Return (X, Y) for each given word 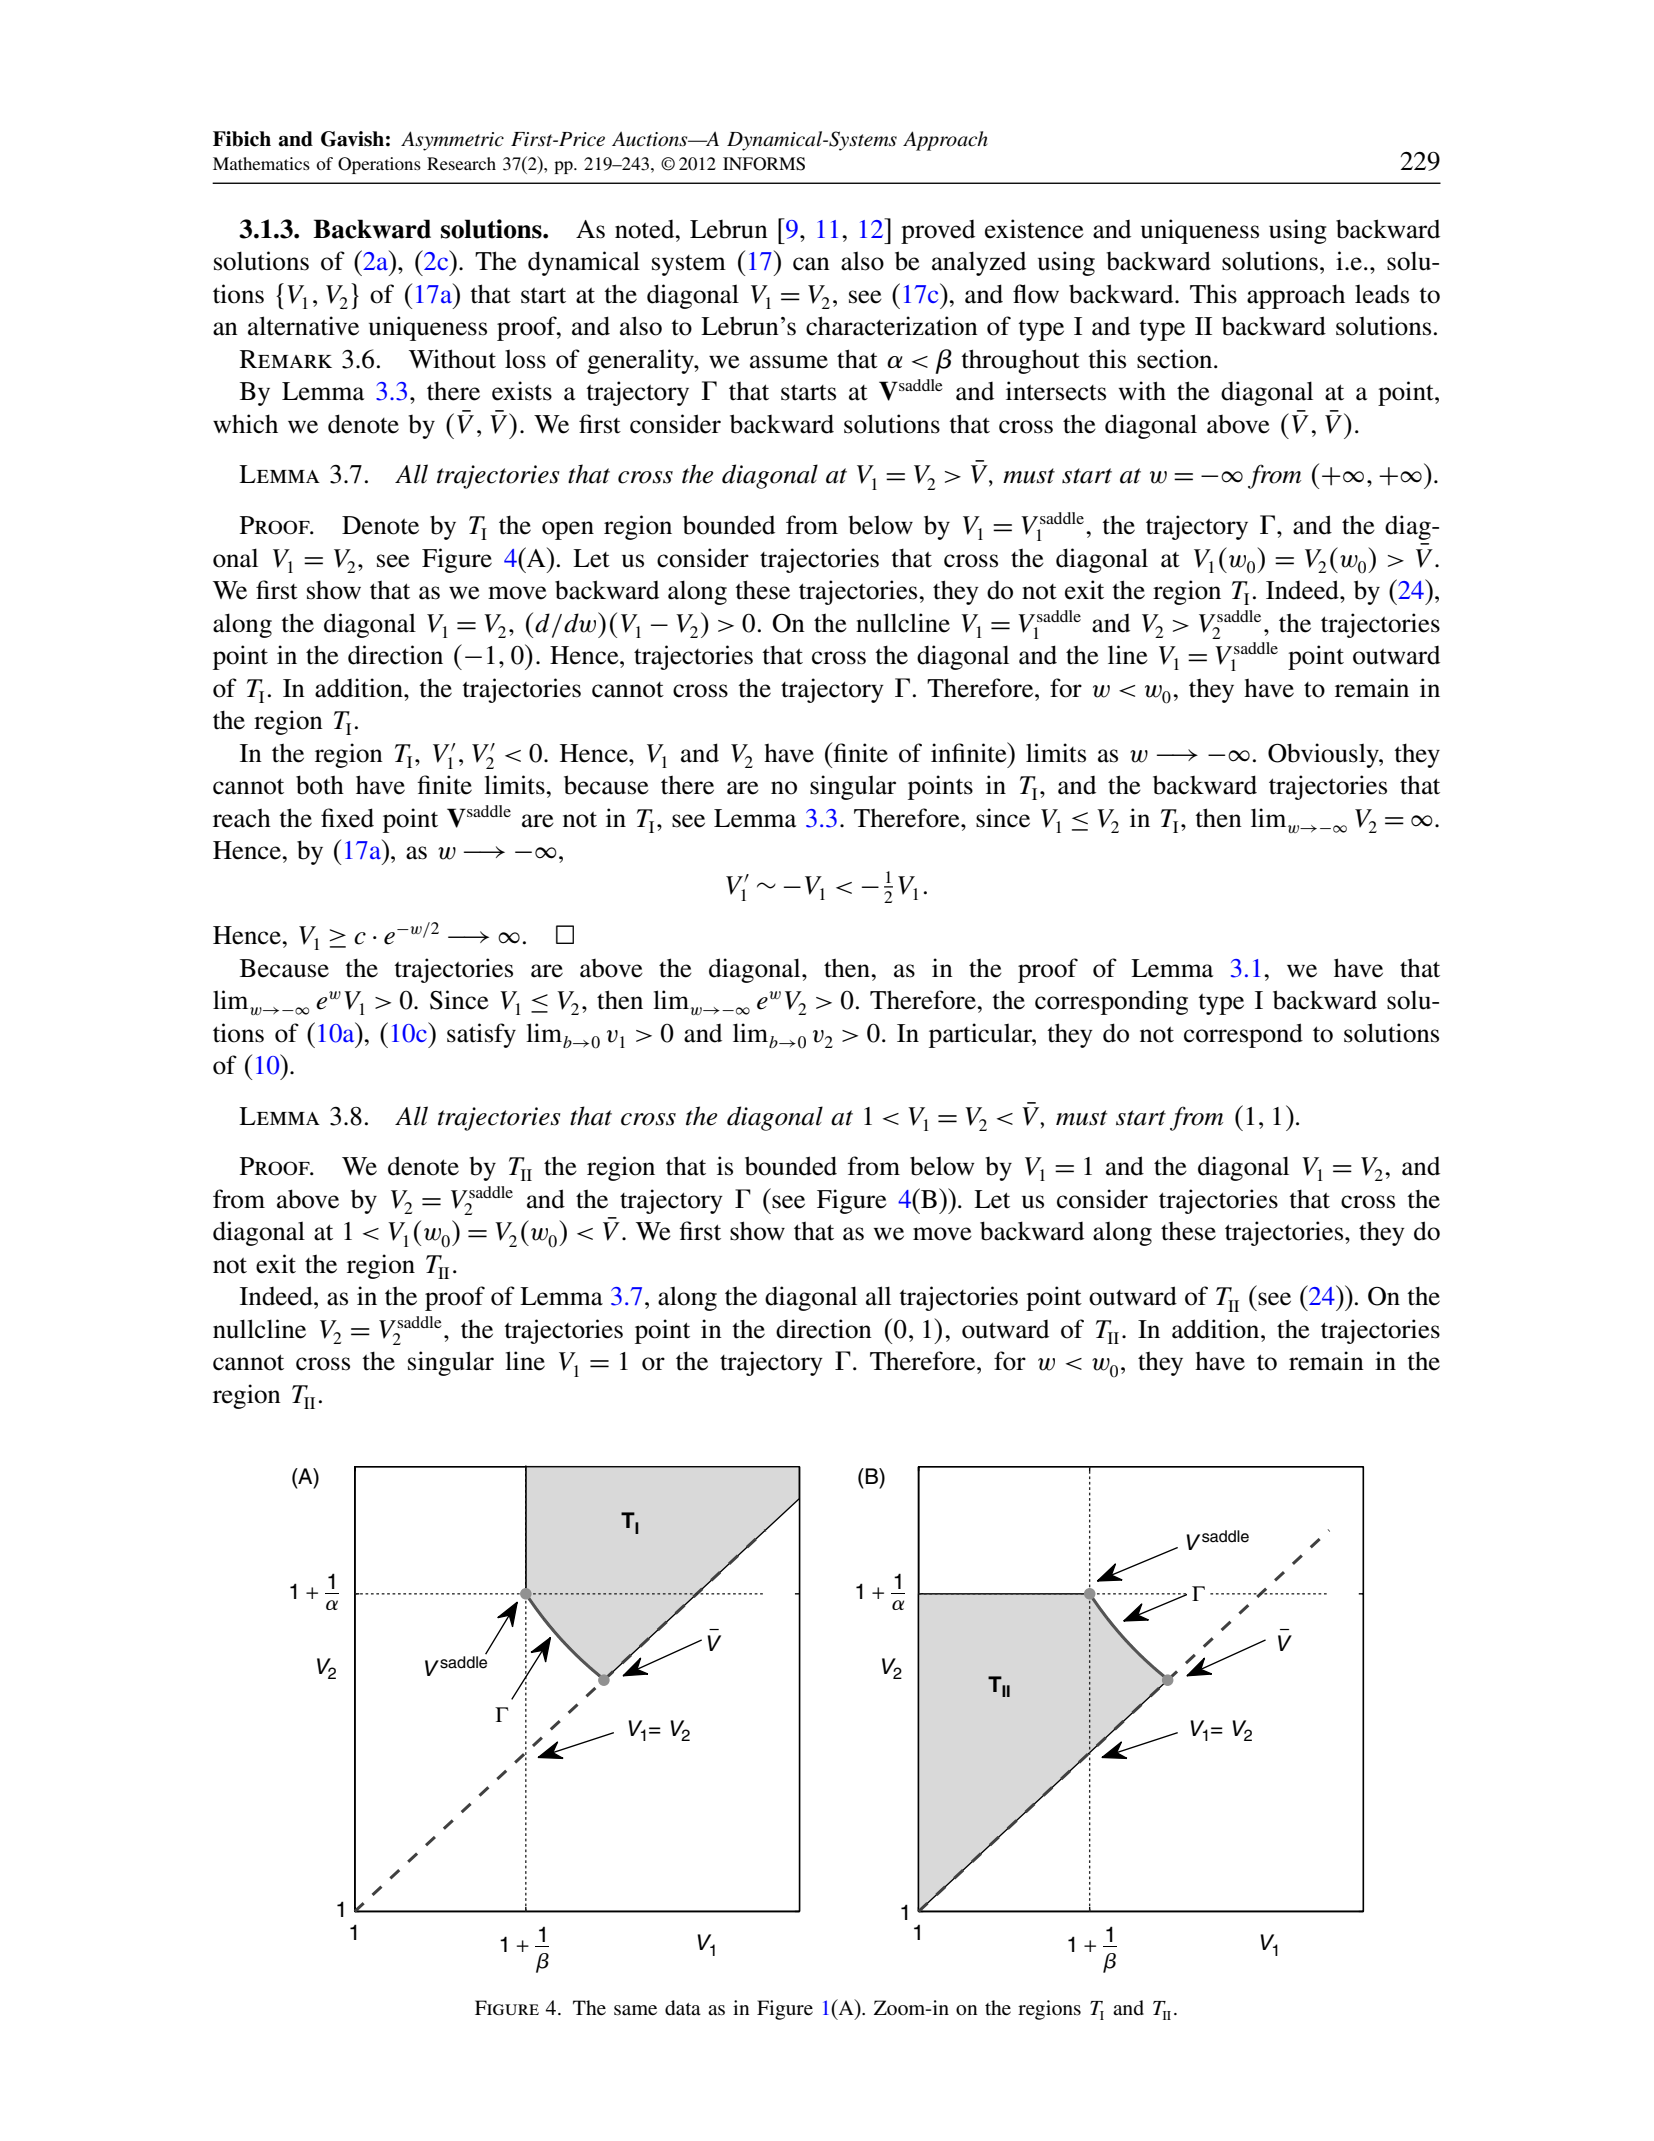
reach (242, 818)
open (568, 530)
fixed (347, 818)
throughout (1020, 361)
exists (522, 391)
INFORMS (764, 164)
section (1176, 359)
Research (461, 163)
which (245, 424)
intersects (1056, 391)
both (320, 785)
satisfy (481, 1035)
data (683, 2008)
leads (1382, 294)
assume (789, 362)
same (635, 2010)
